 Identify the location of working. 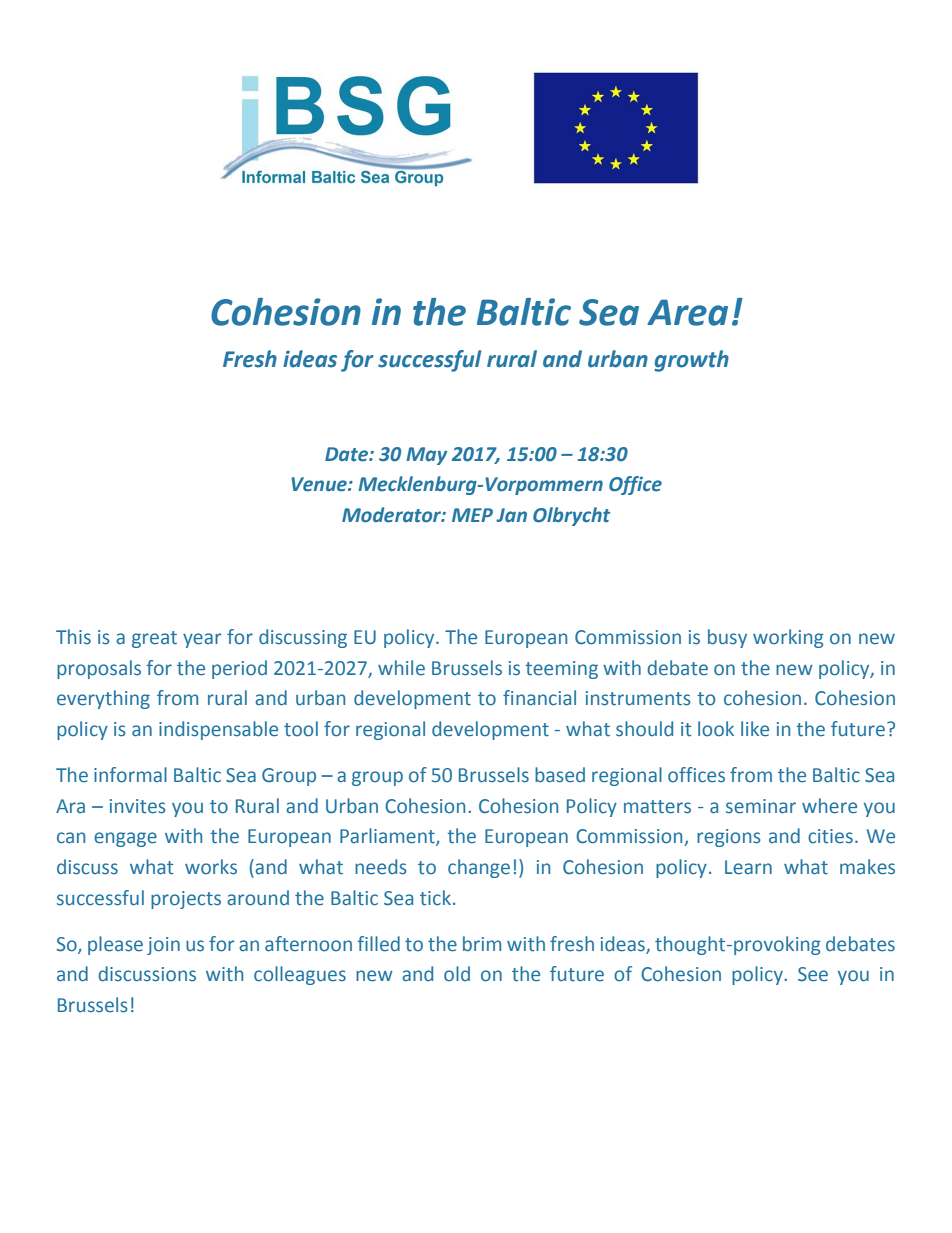
(788, 638).
